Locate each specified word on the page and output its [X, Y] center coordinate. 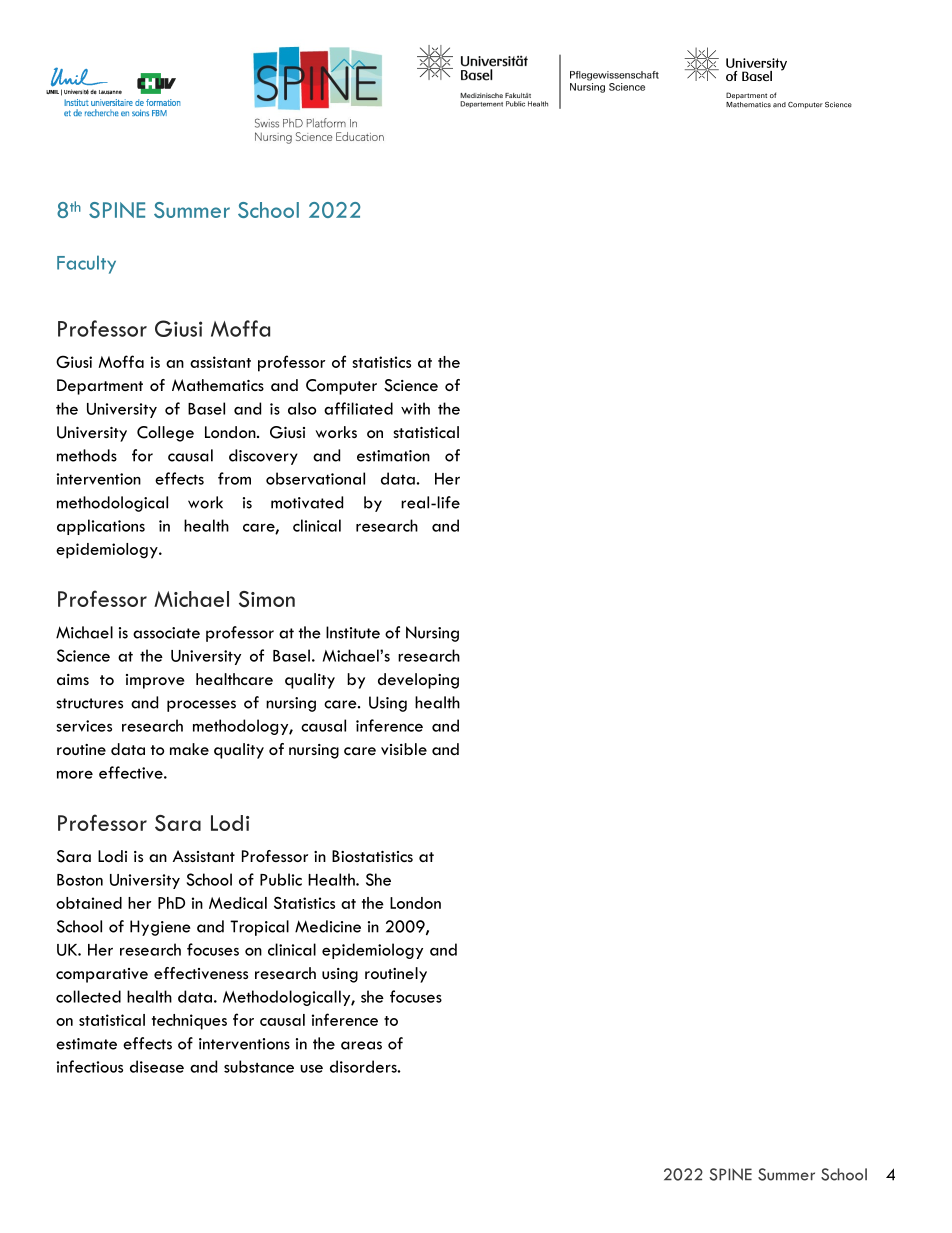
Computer [341, 387]
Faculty [86, 264]
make [189, 749]
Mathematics [218, 385]
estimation [393, 456]
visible [404, 749]
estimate [86, 1044]
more [75, 774]
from [234, 478]
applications [101, 527]
